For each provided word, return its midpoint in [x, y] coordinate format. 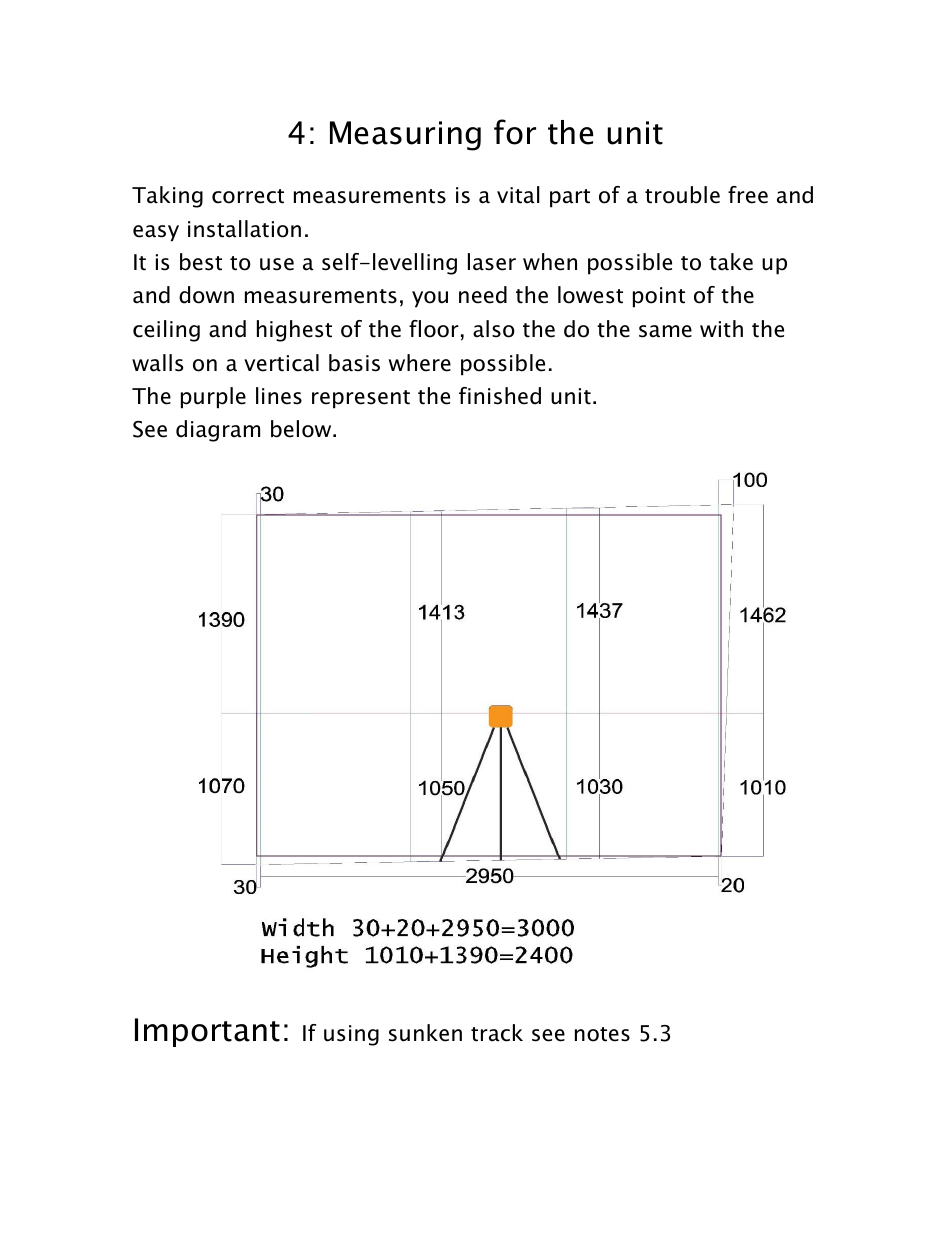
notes [602, 1034]
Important [207, 1032]
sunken [425, 1033]
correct [248, 196]
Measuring [405, 136]
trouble [682, 195]
